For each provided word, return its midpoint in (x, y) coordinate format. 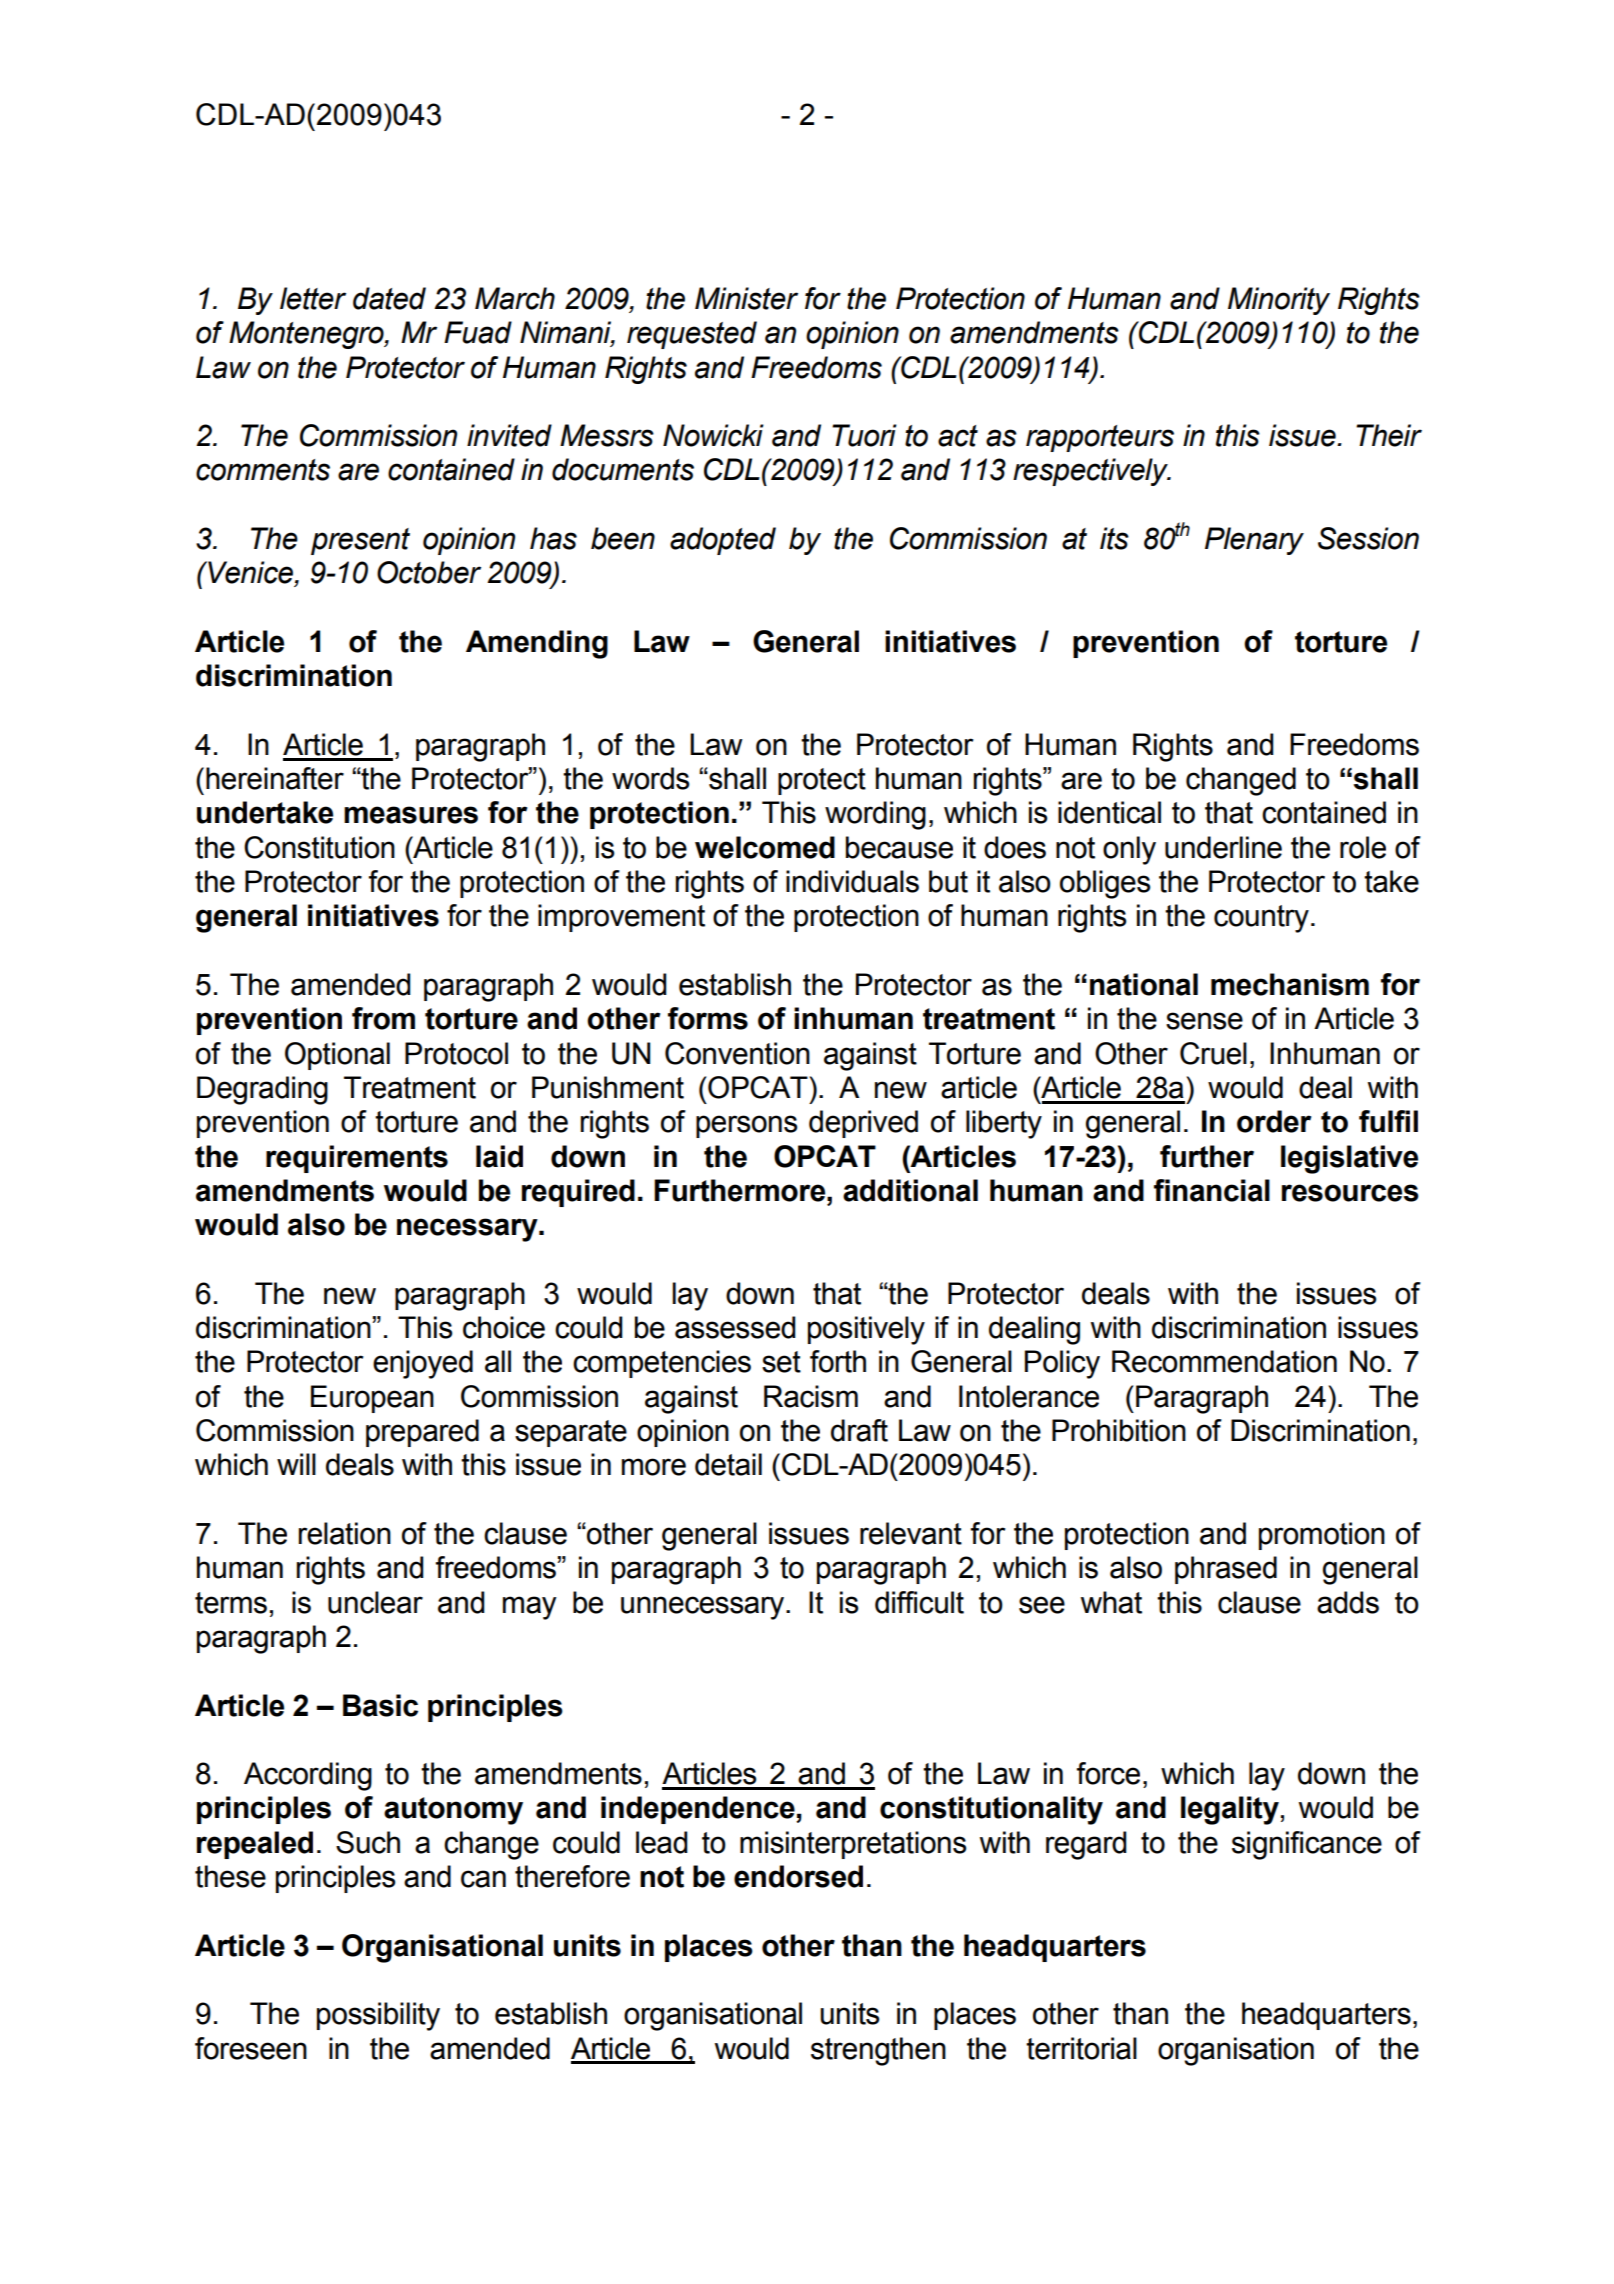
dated (389, 298)
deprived (863, 1124)
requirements (357, 1159)
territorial (1081, 2048)
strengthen (878, 2051)
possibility (378, 2016)
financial (1212, 1190)
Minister (746, 298)
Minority (1279, 301)
